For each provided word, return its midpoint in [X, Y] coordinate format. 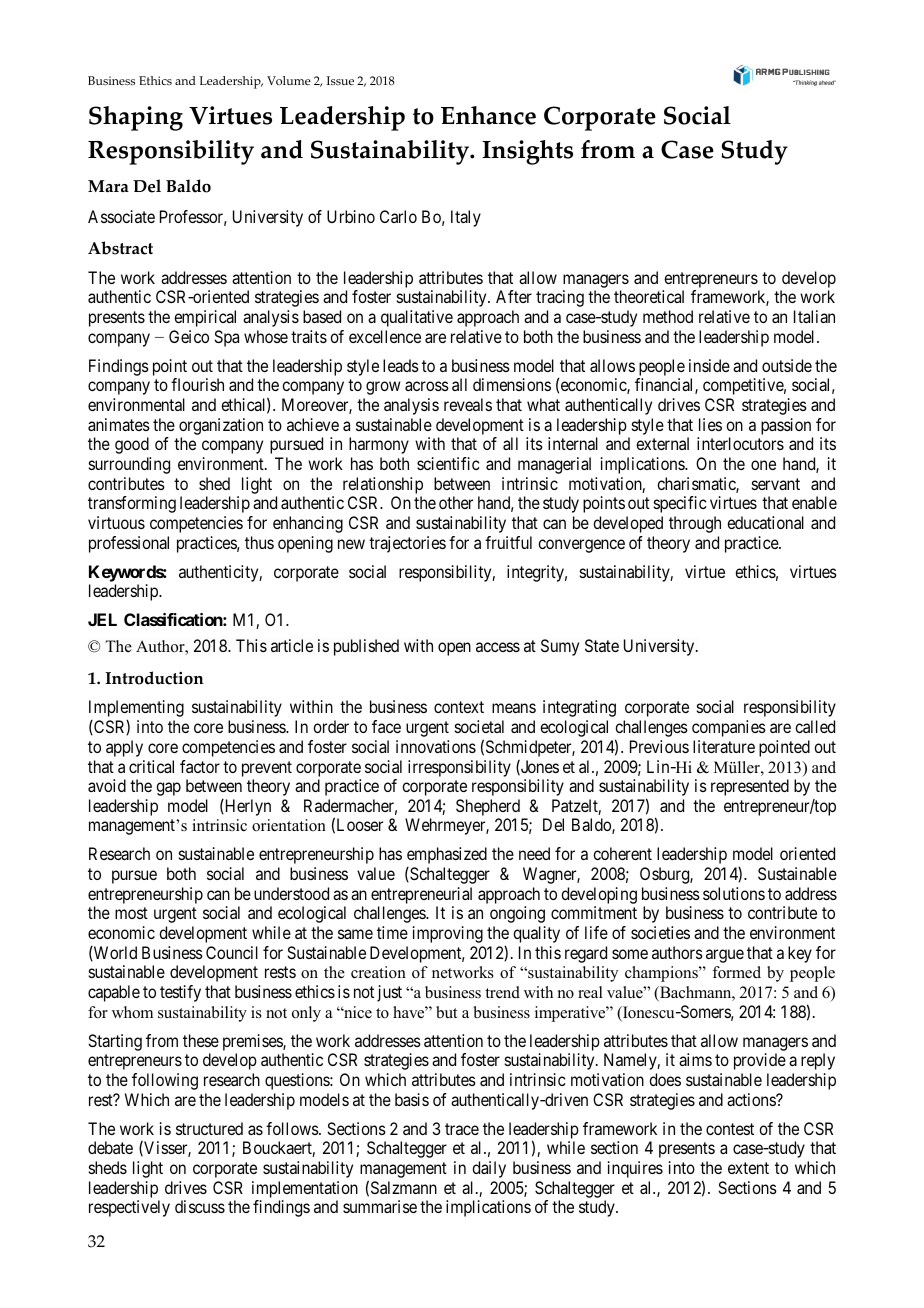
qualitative [417, 318]
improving [448, 934]
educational [765, 522]
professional [129, 544]
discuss [200, 1206]
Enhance [488, 115]
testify [180, 993]
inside [709, 365]
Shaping [136, 118]
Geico [189, 336]
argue [725, 956]
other [456, 502]
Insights [527, 152]
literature [724, 746]
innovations [436, 746]
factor [200, 766]
